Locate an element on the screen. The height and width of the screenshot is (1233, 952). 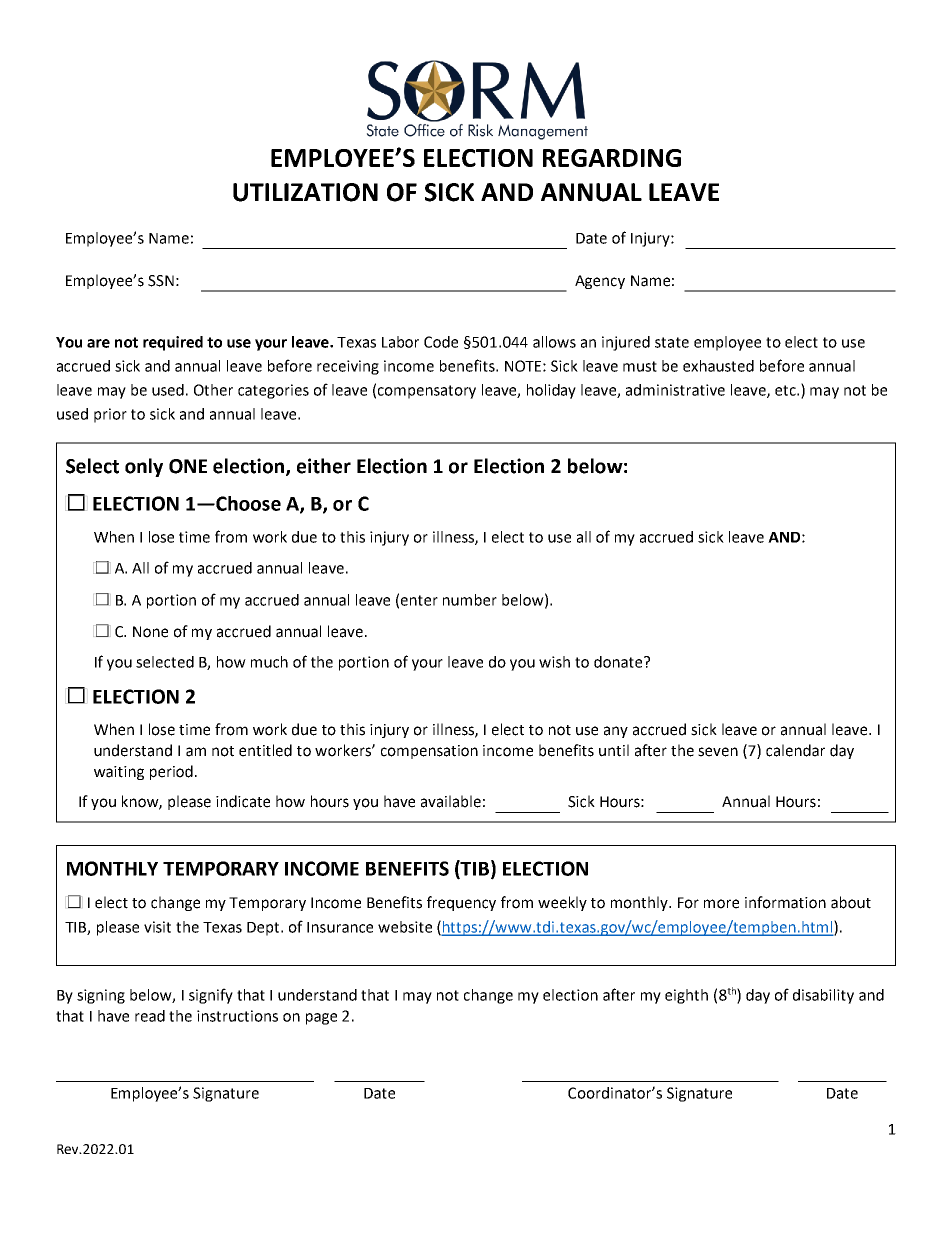
Agency is located at coordinates (600, 282).
